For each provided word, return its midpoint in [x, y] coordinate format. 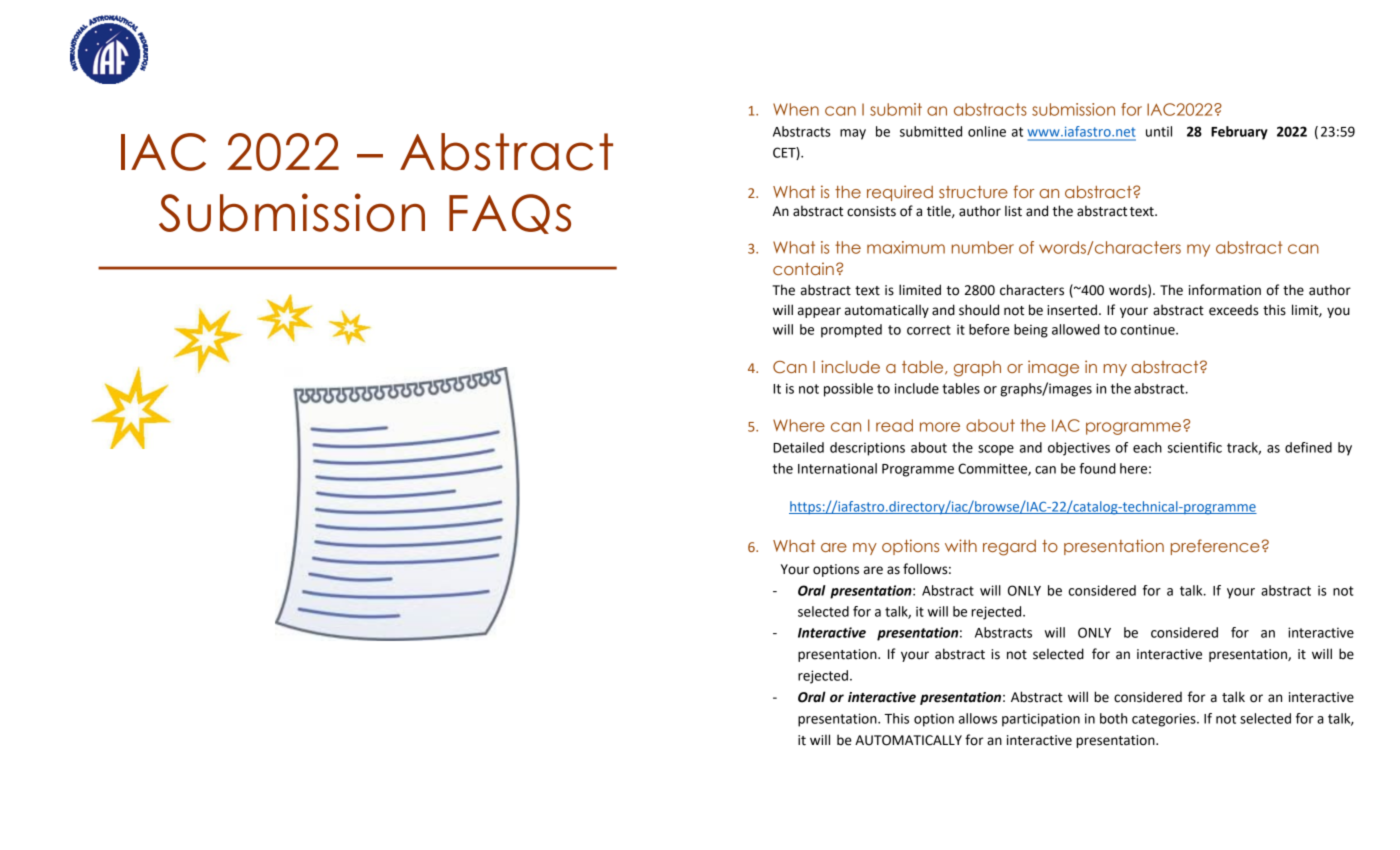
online [987, 131]
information [1225, 290]
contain [803, 268]
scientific [1194, 447]
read [894, 425]
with [961, 545]
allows [978, 718]
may [853, 134]
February [1239, 133]
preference [1215, 547]
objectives [1079, 449]
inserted [1072, 310]
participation [1041, 720]
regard [1009, 548]
